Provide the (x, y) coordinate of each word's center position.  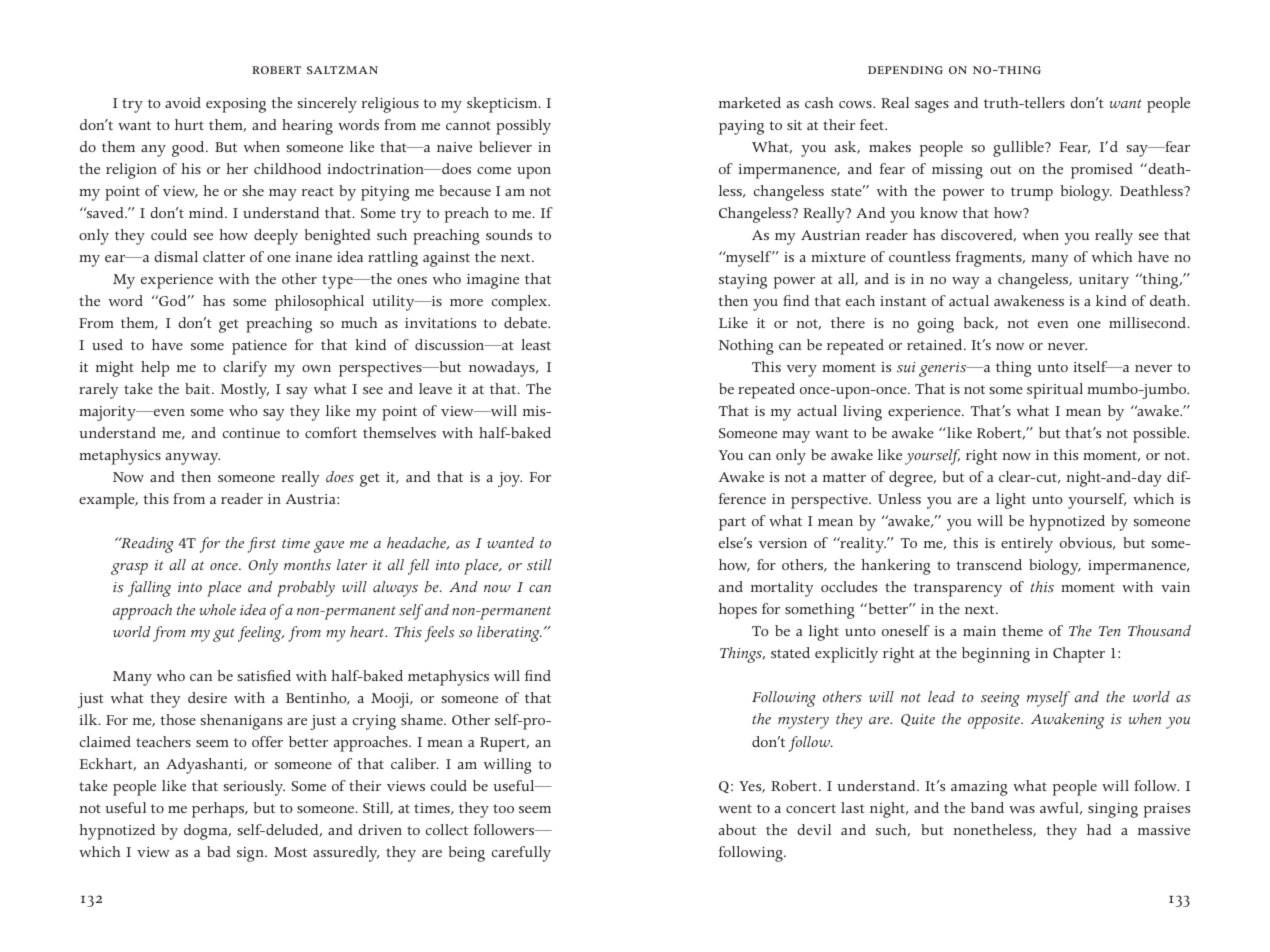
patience (259, 347)
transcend (989, 564)
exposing (236, 105)
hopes (738, 611)
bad (219, 851)
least (536, 344)
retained (936, 344)
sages (932, 107)
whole (217, 610)
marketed (750, 102)
